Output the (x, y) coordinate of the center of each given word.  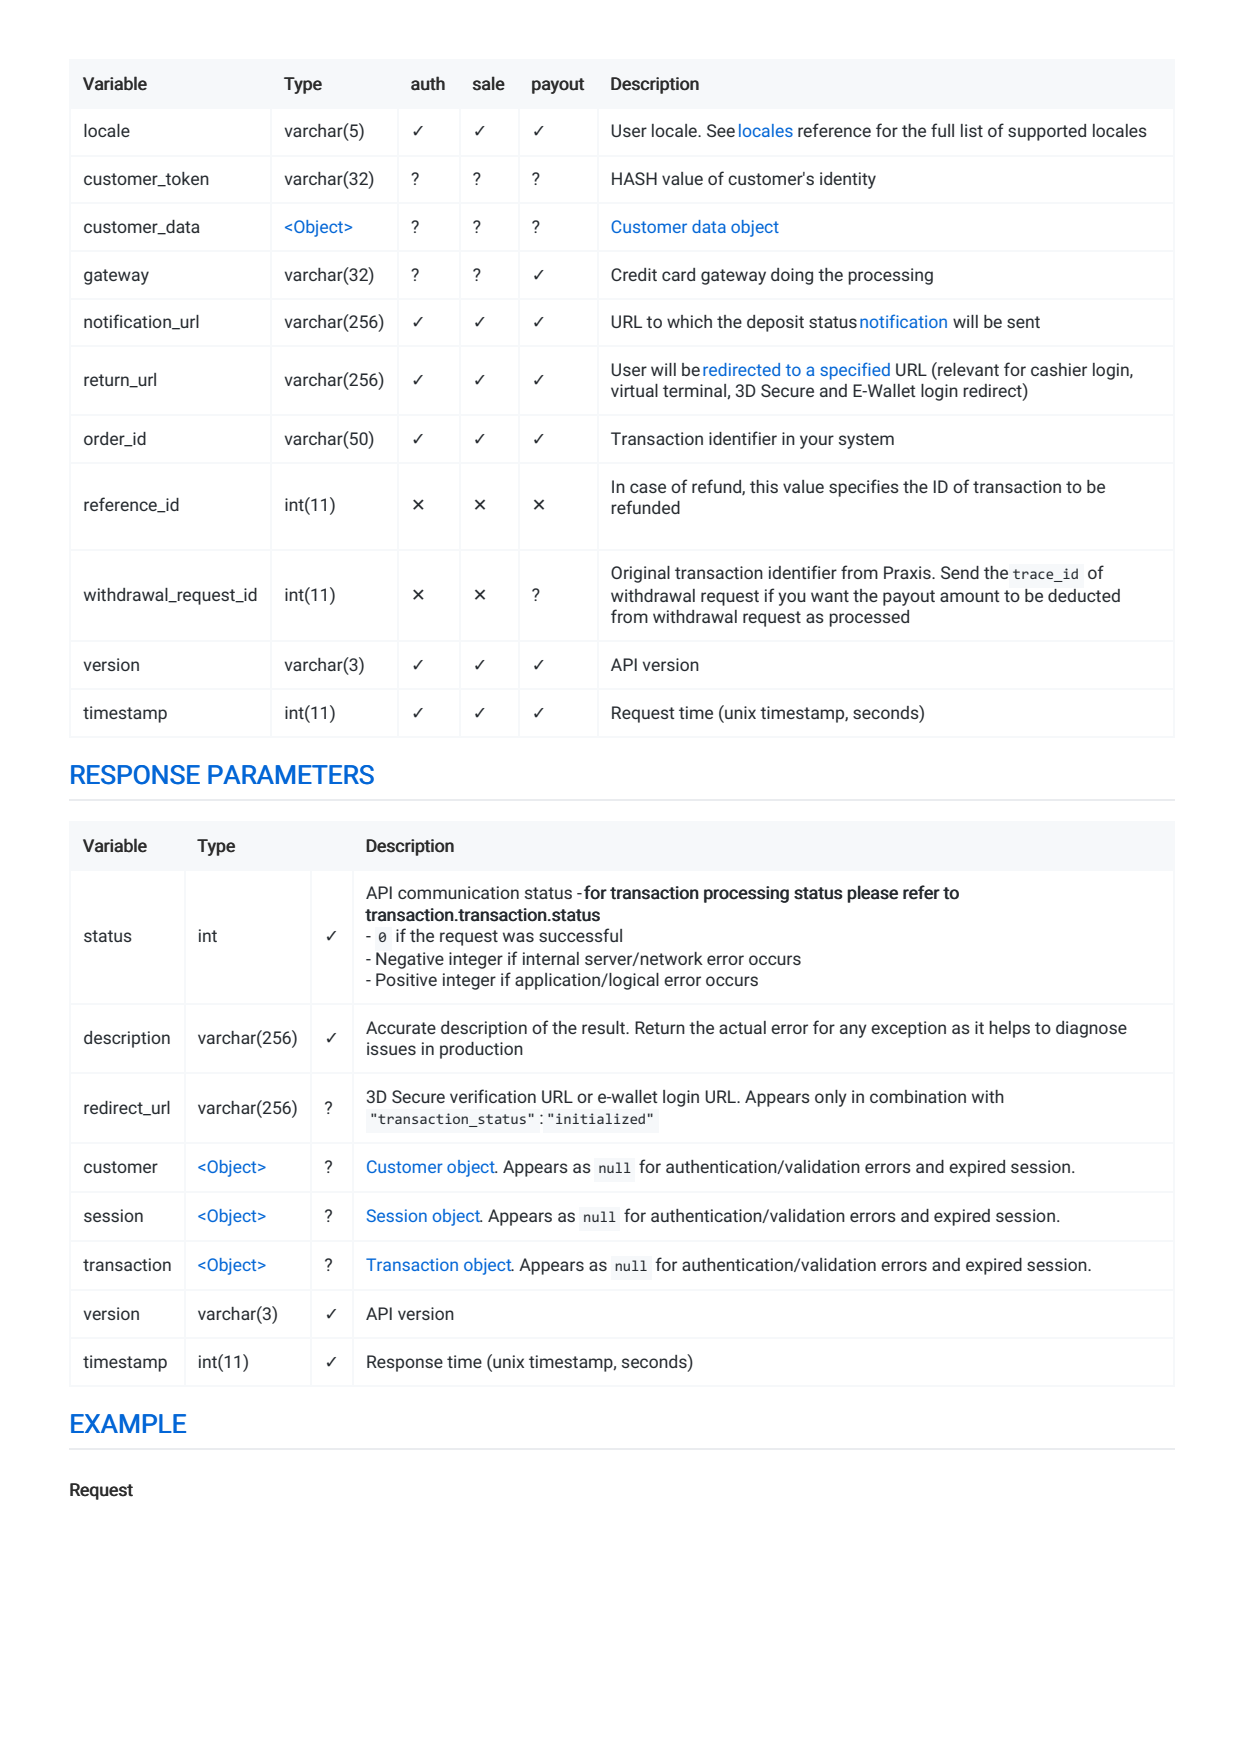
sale (489, 83)
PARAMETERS (291, 775)
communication (458, 892)
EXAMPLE (128, 1423)
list (972, 130)
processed (869, 618)
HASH (634, 178)
